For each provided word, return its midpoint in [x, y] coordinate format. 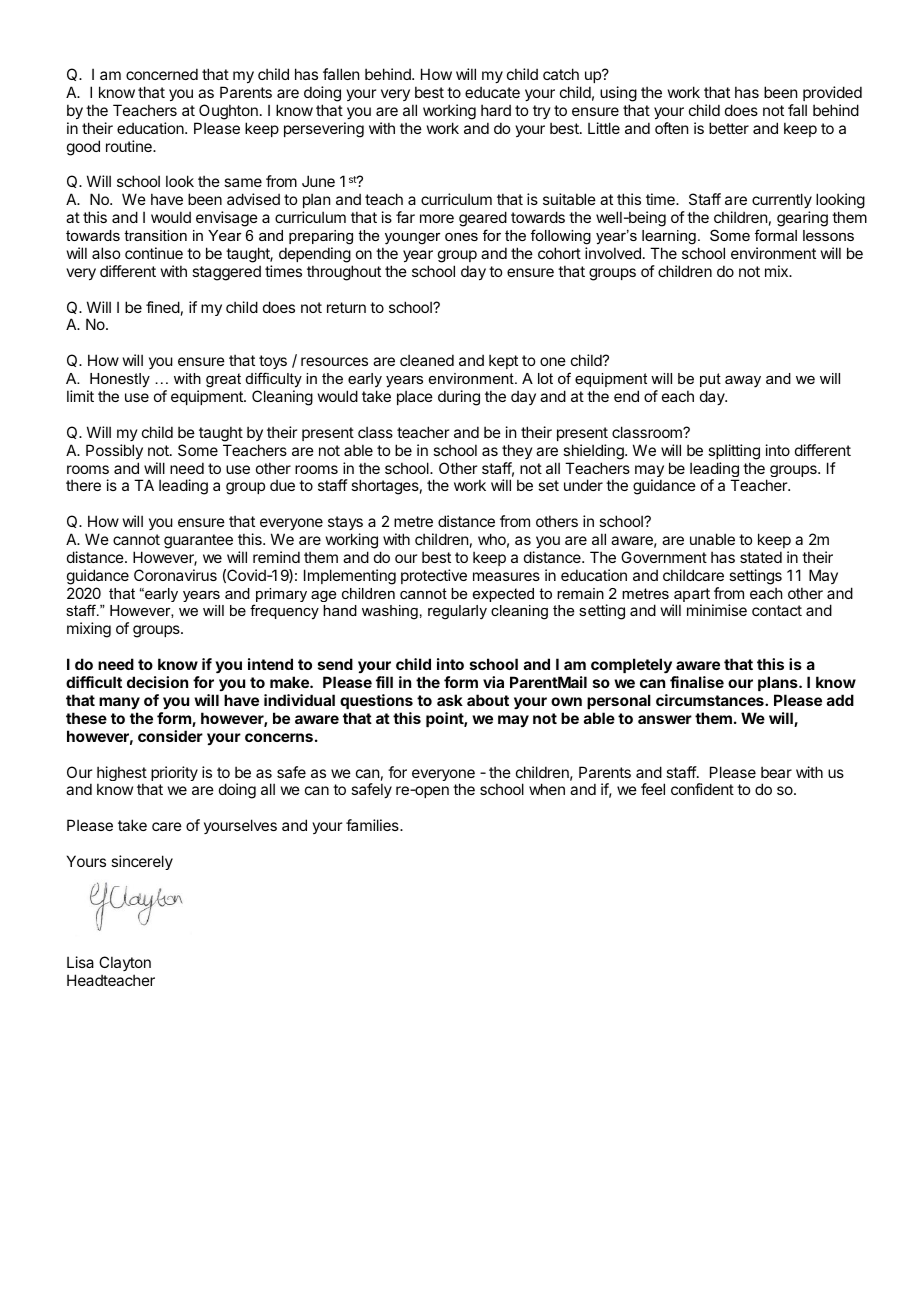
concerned [162, 74]
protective [434, 576]
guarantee [198, 541]
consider [170, 736]
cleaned [427, 360]
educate [492, 92]
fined [163, 307]
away [743, 382]
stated [761, 557]
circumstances [711, 700]
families [373, 825]
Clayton [125, 963]
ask [450, 700]
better [729, 128]
